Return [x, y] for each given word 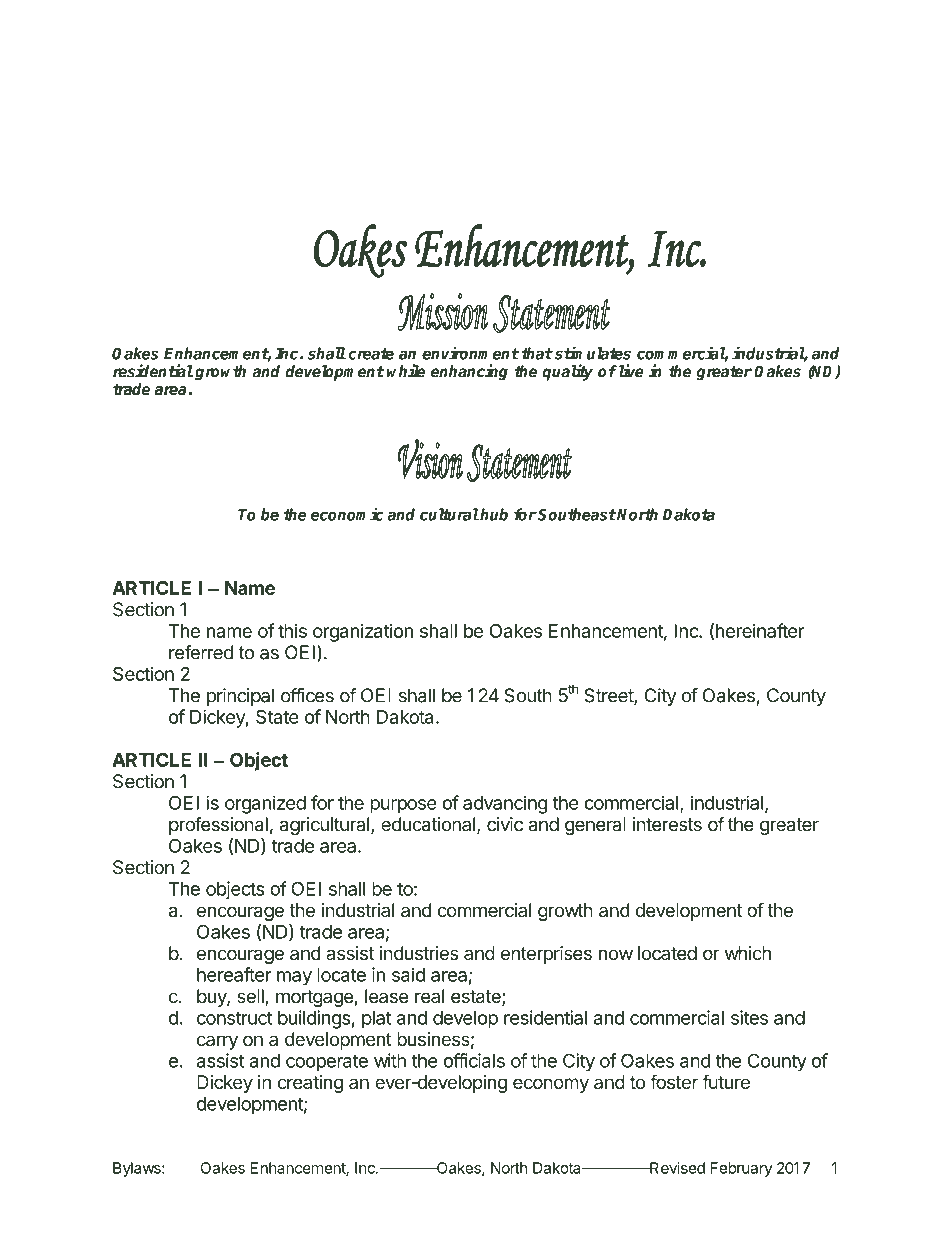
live [630, 371]
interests [667, 824]
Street [609, 696]
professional [218, 826]
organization [363, 632]
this [292, 630]
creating [310, 1084]
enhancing [469, 372]
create [371, 354]
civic [505, 824]
